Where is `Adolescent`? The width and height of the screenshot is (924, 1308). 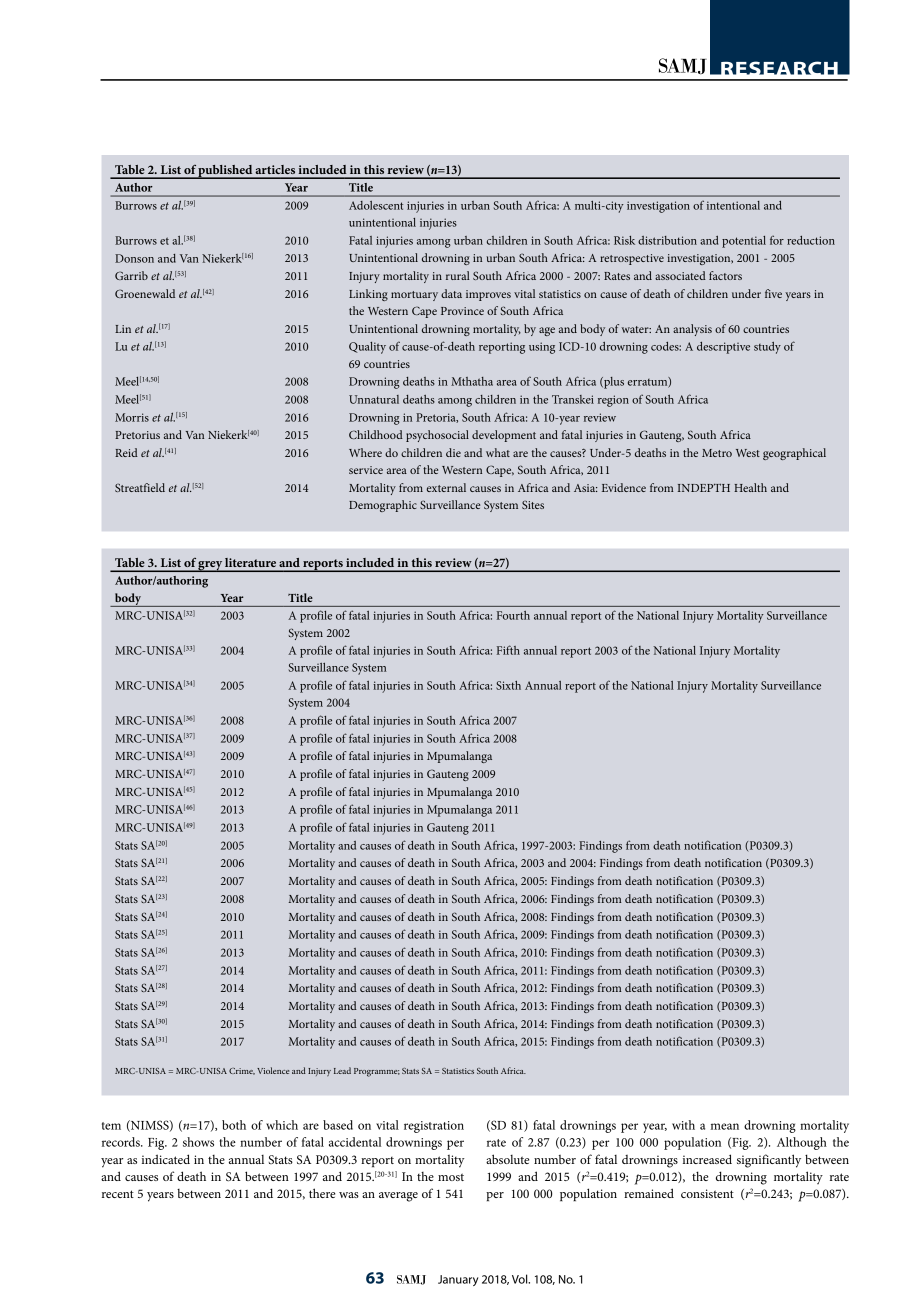
Adolescent is located at coordinates (376, 205).
